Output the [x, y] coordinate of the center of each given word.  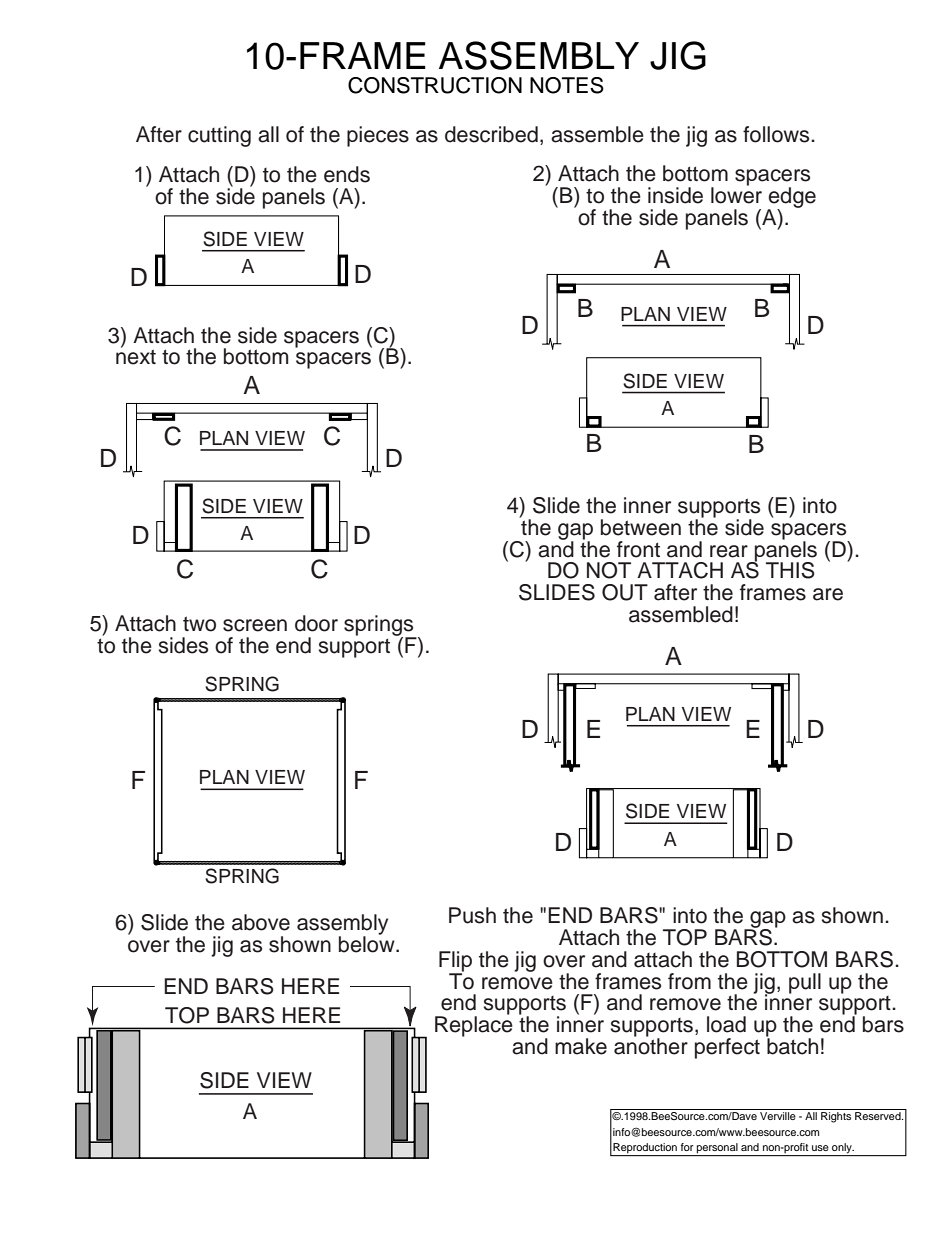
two [199, 624]
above [261, 922]
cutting [219, 136]
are [828, 594]
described [491, 134]
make [581, 1046]
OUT [625, 592]
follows [777, 134]
